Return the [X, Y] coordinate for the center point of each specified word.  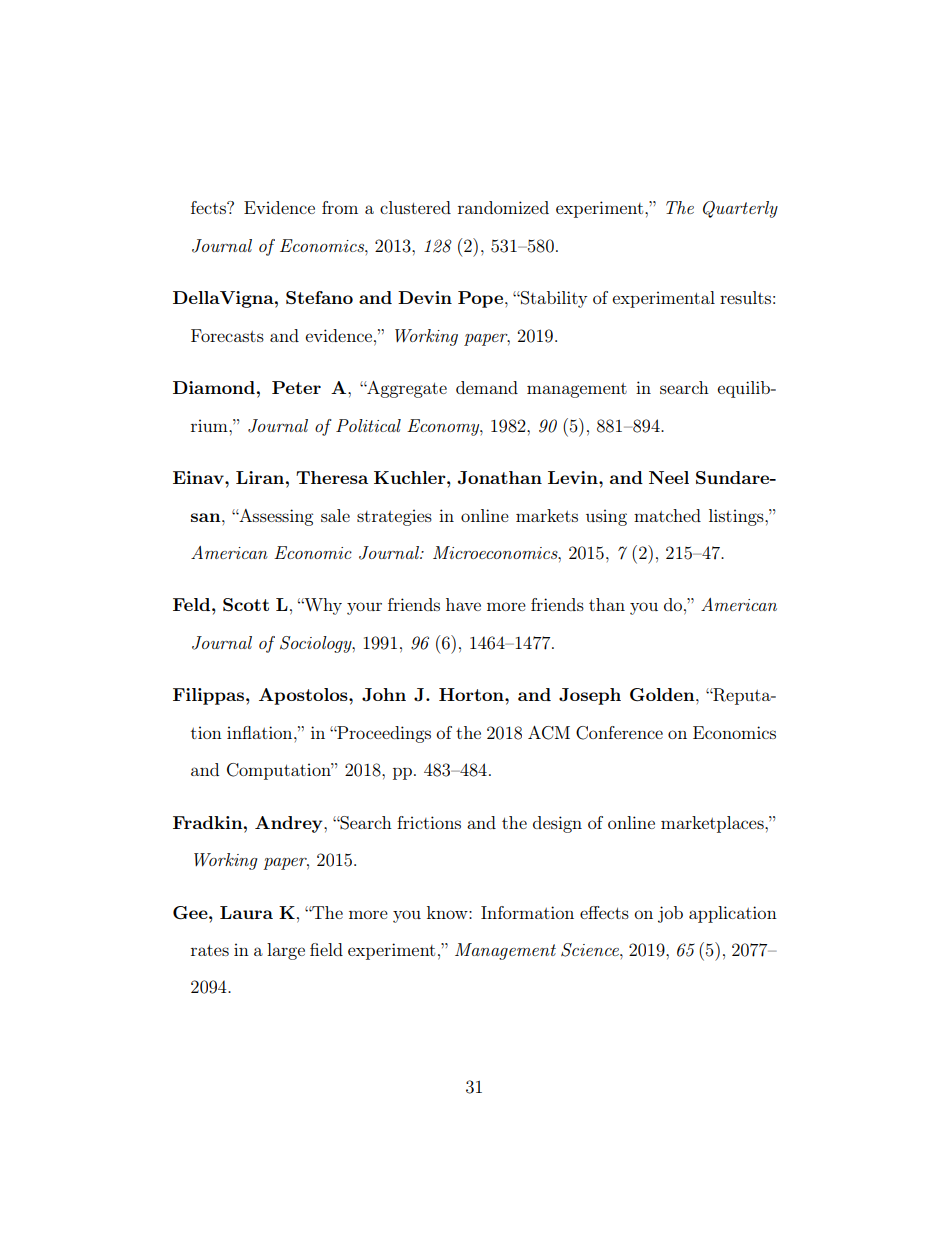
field [326, 949]
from [340, 207]
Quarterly [740, 209]
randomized [503, 207]
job [670, 914]
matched [667, 515]
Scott [246, 604]
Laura [246, 912]
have [463, 604]
